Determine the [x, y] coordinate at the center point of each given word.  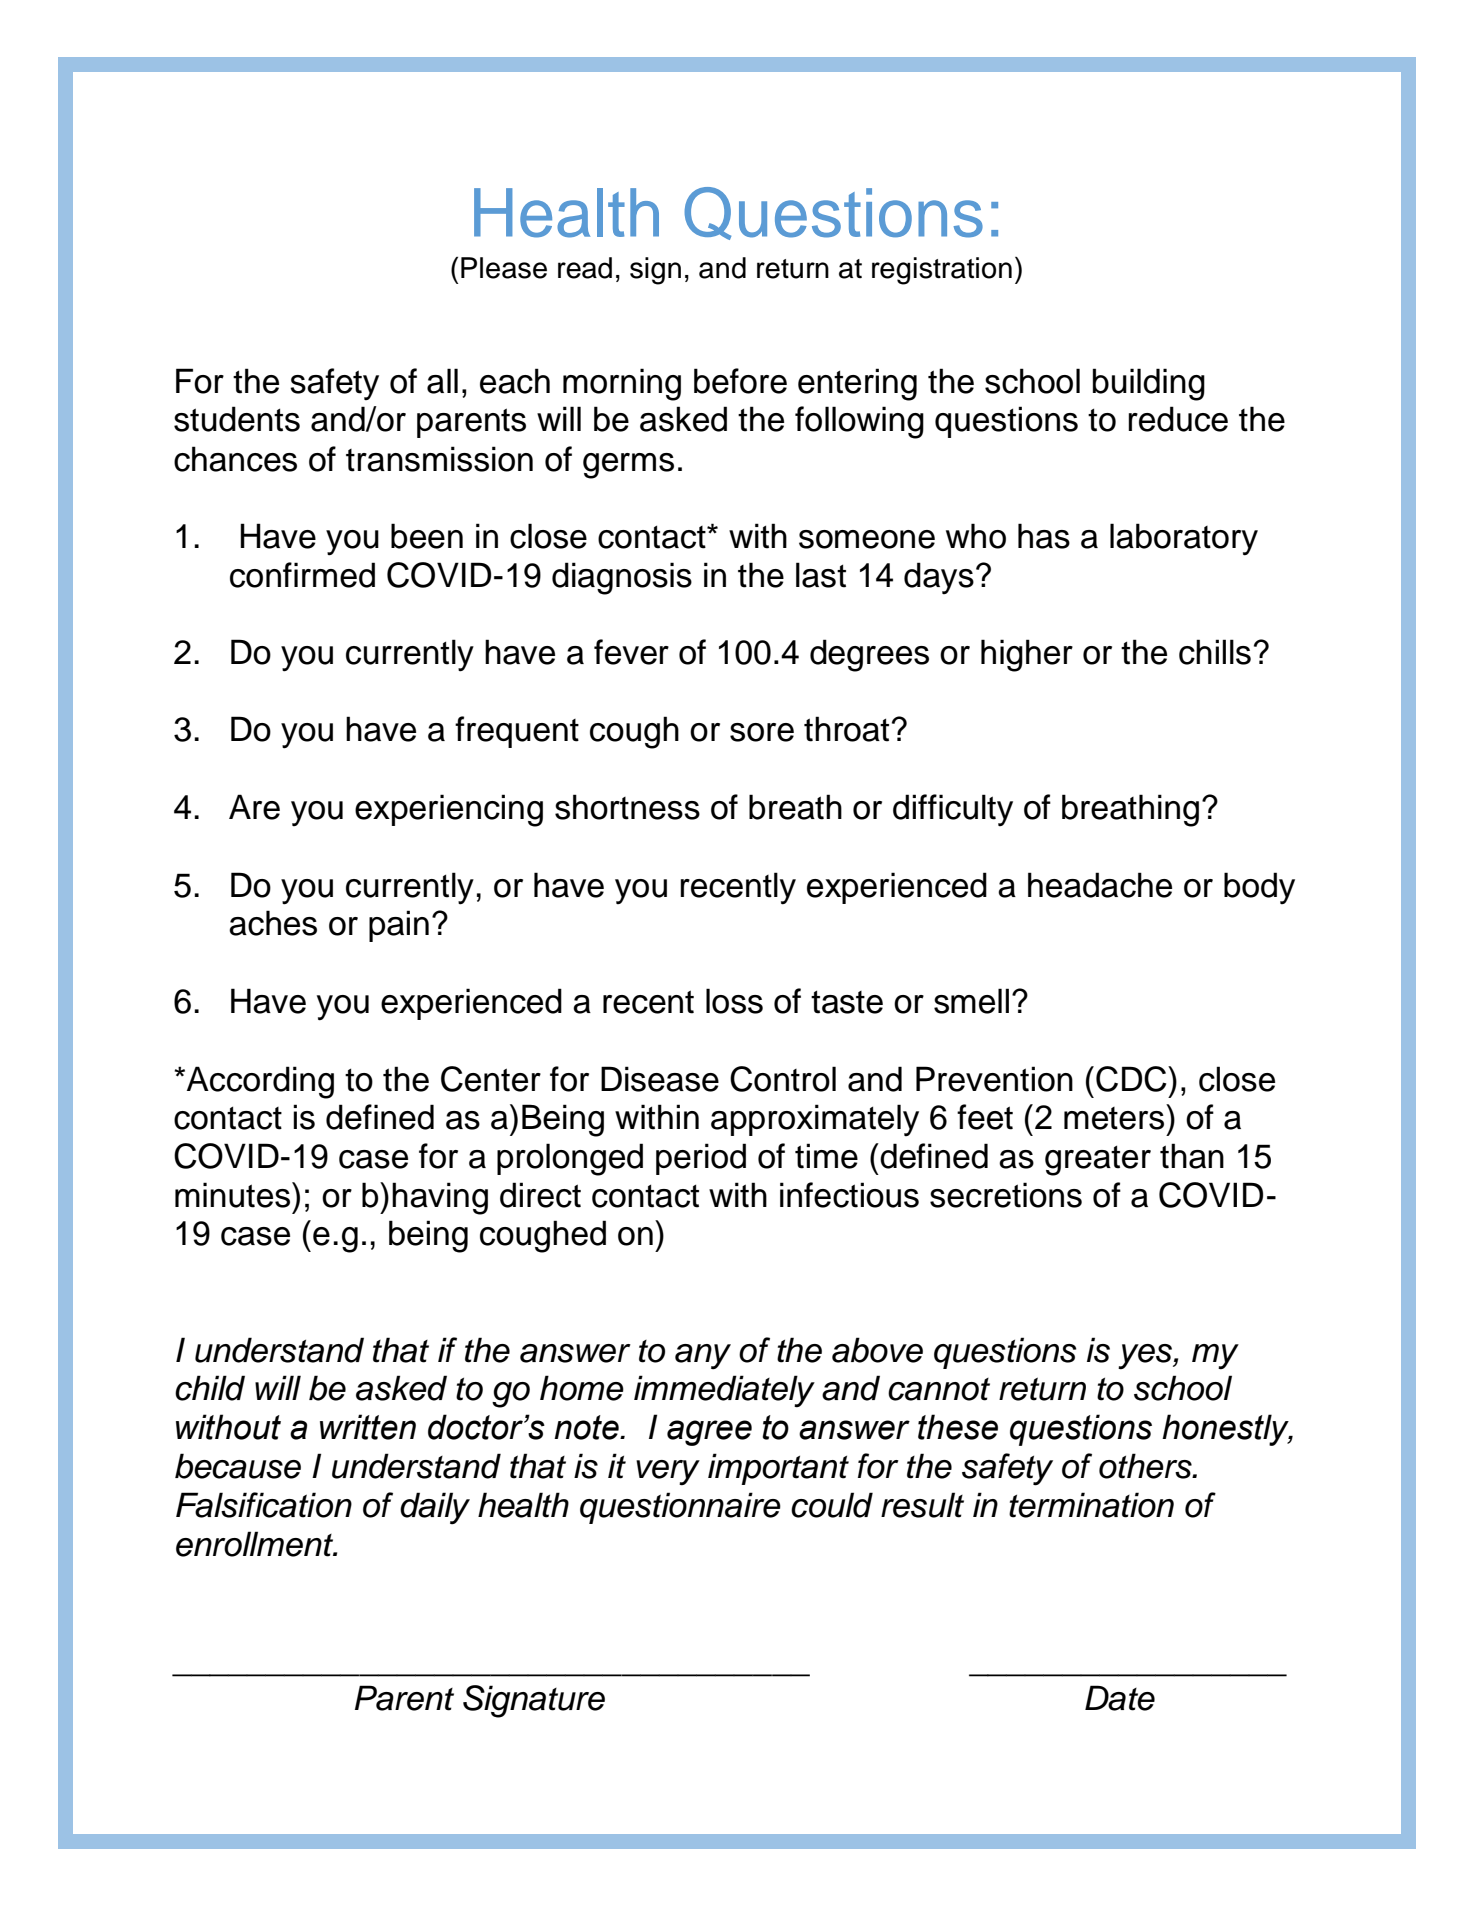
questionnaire [680, 1508]
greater [1098, 1160]
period [701, 1159]
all [442, 381]
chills [1215, 652]
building [1149, 384]
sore [762, 732]
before [740, 381]
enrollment [256, 1544]
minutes [234, 1195]
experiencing [449, 810]
